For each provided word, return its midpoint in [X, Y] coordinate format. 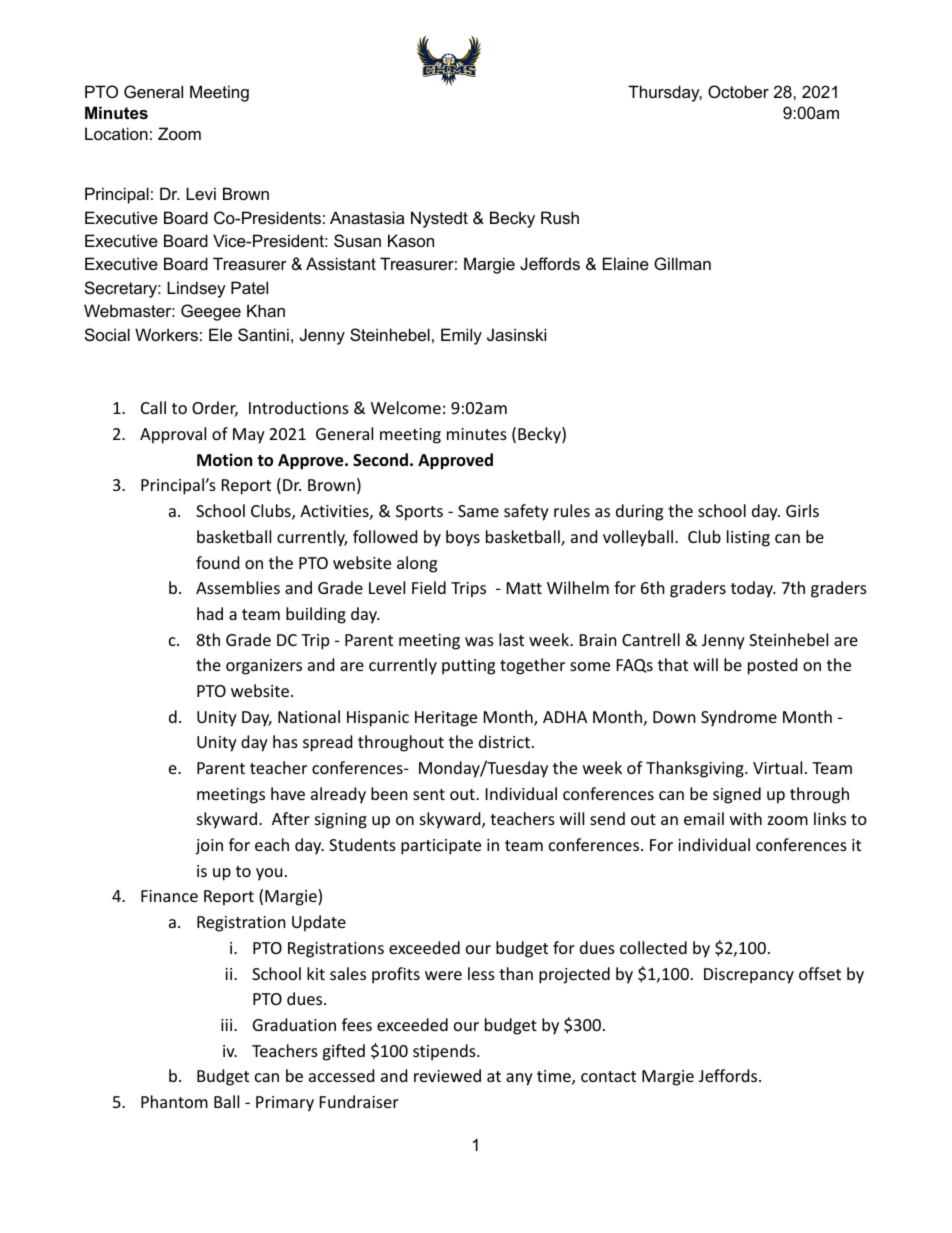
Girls [802, 510]
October [738, 91]
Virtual [777, 767]
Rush [560, 217]
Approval [173, 435]
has [285, 741]
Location [116, 133]
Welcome [406, 407]
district [504, 741]
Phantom [174, 1101]
